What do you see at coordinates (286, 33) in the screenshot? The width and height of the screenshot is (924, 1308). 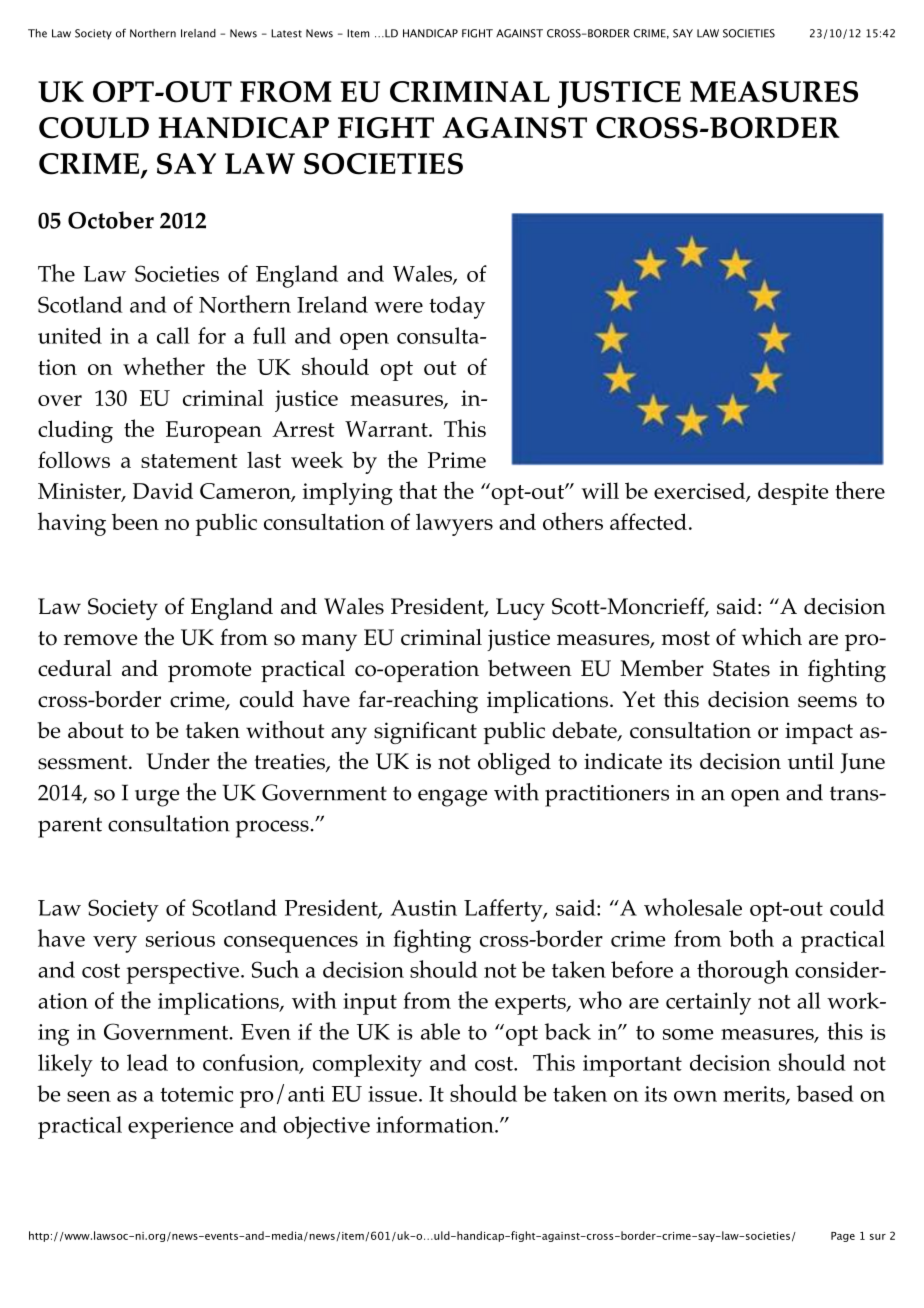 I see `Latest` at bounding box center [286, 33].
